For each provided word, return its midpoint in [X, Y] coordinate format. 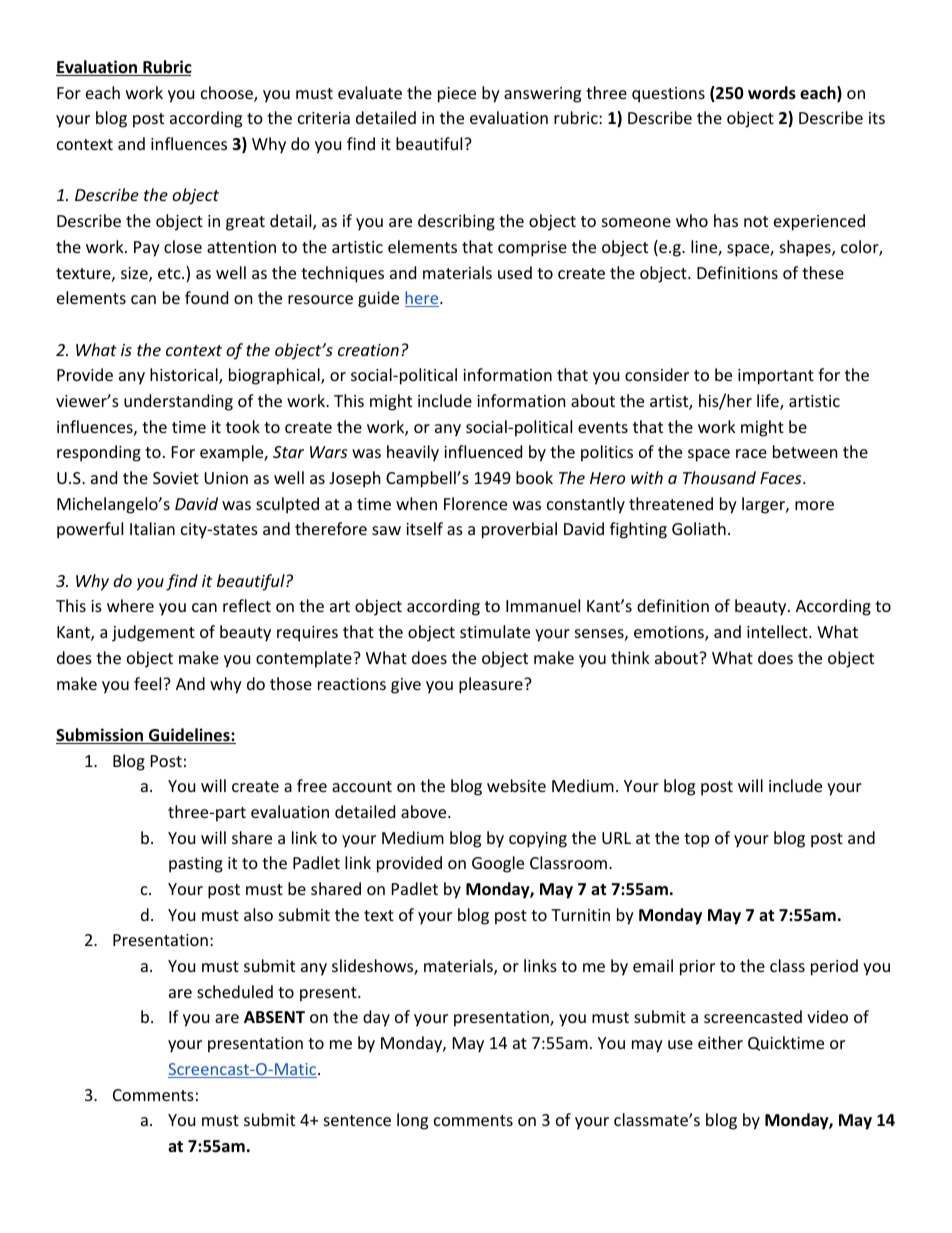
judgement [153, 633]
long [412, 1121]
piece [457, 95]
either [720, 1042]
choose [228, 94]
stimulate [495, 631]
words [772, 93]
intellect [777, 631]
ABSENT [274, 1017]
